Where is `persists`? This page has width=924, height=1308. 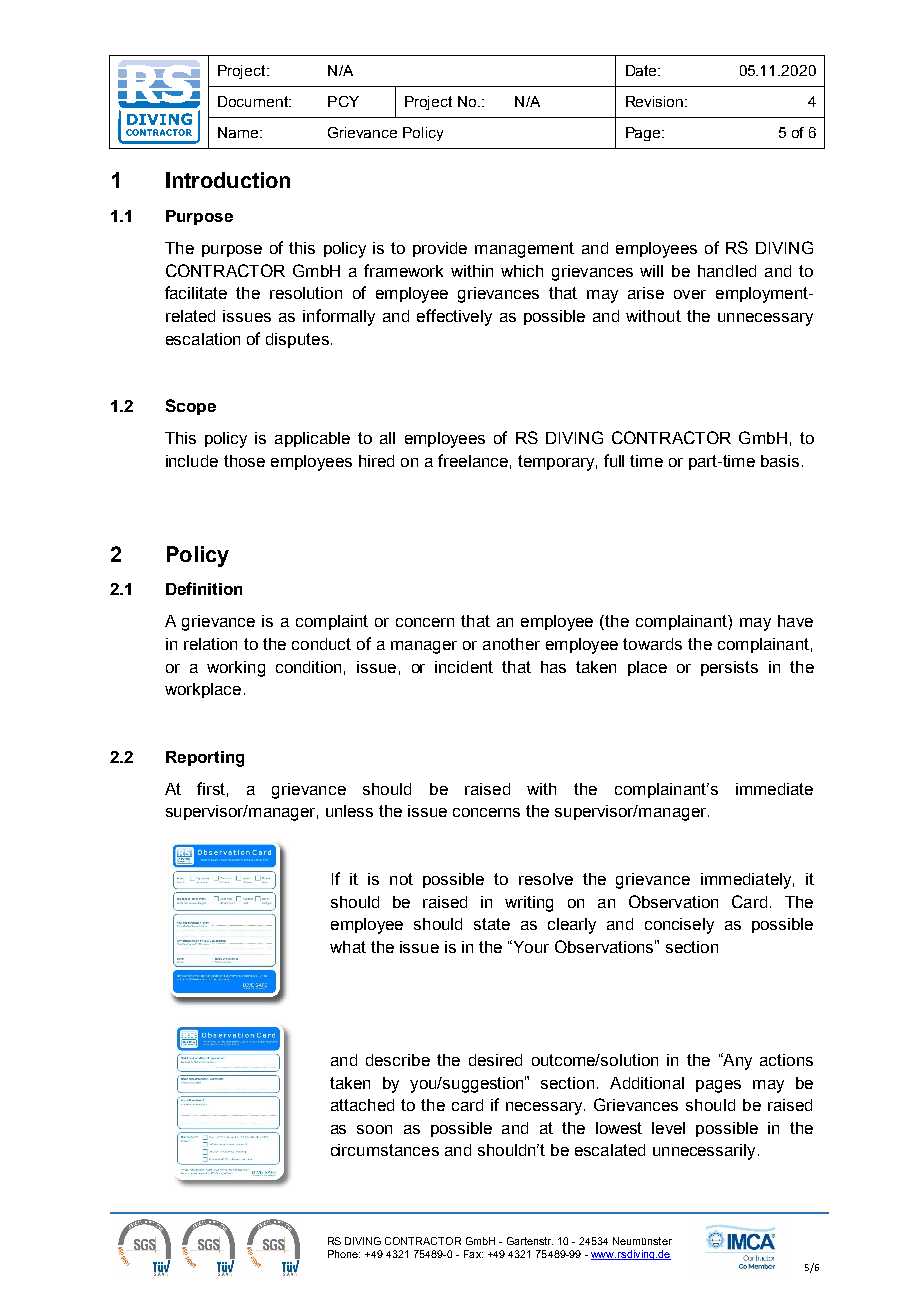 persists is located at coordinates (729, 668).
